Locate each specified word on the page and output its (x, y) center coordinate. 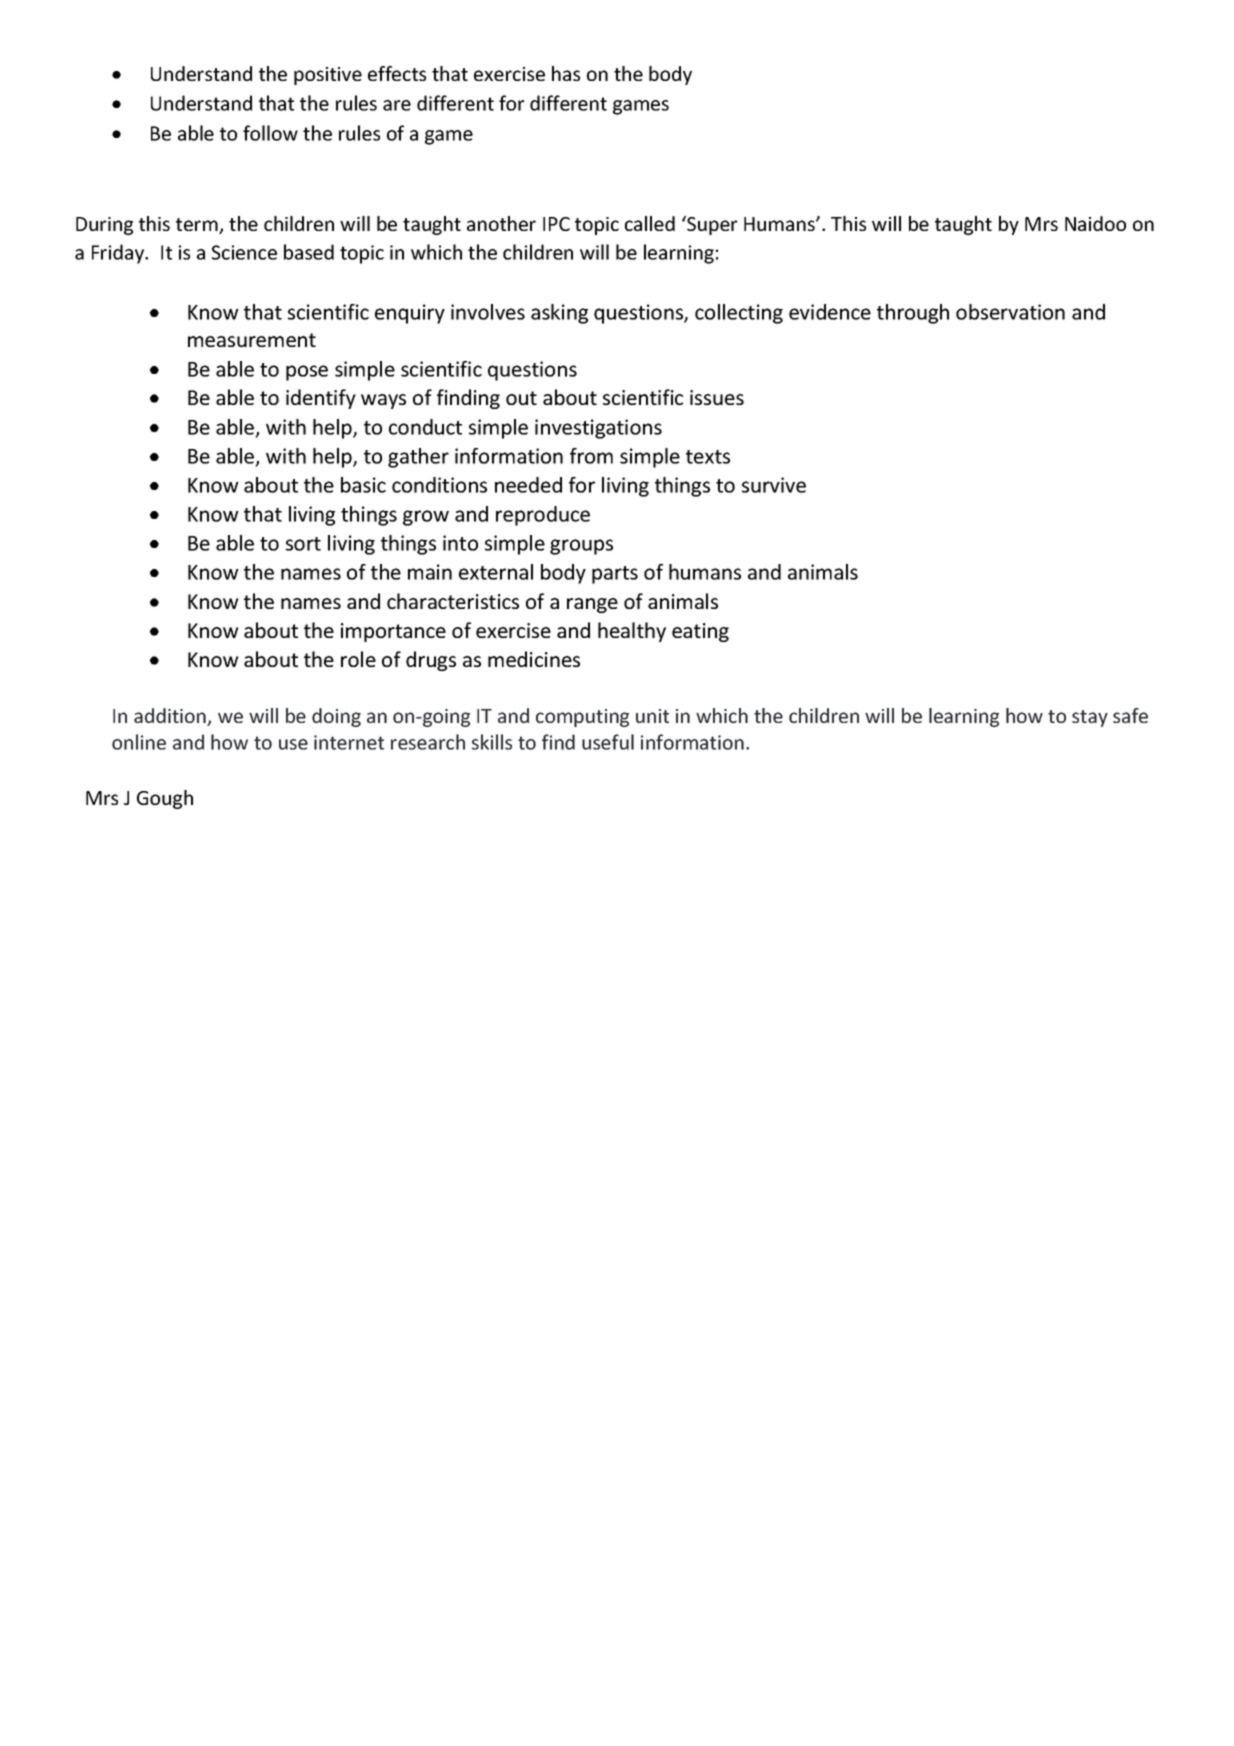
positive (328, 76)
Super (711, 225)
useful (608, 742)
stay (1090, 718)
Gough (165, 799)
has (566, 73)
